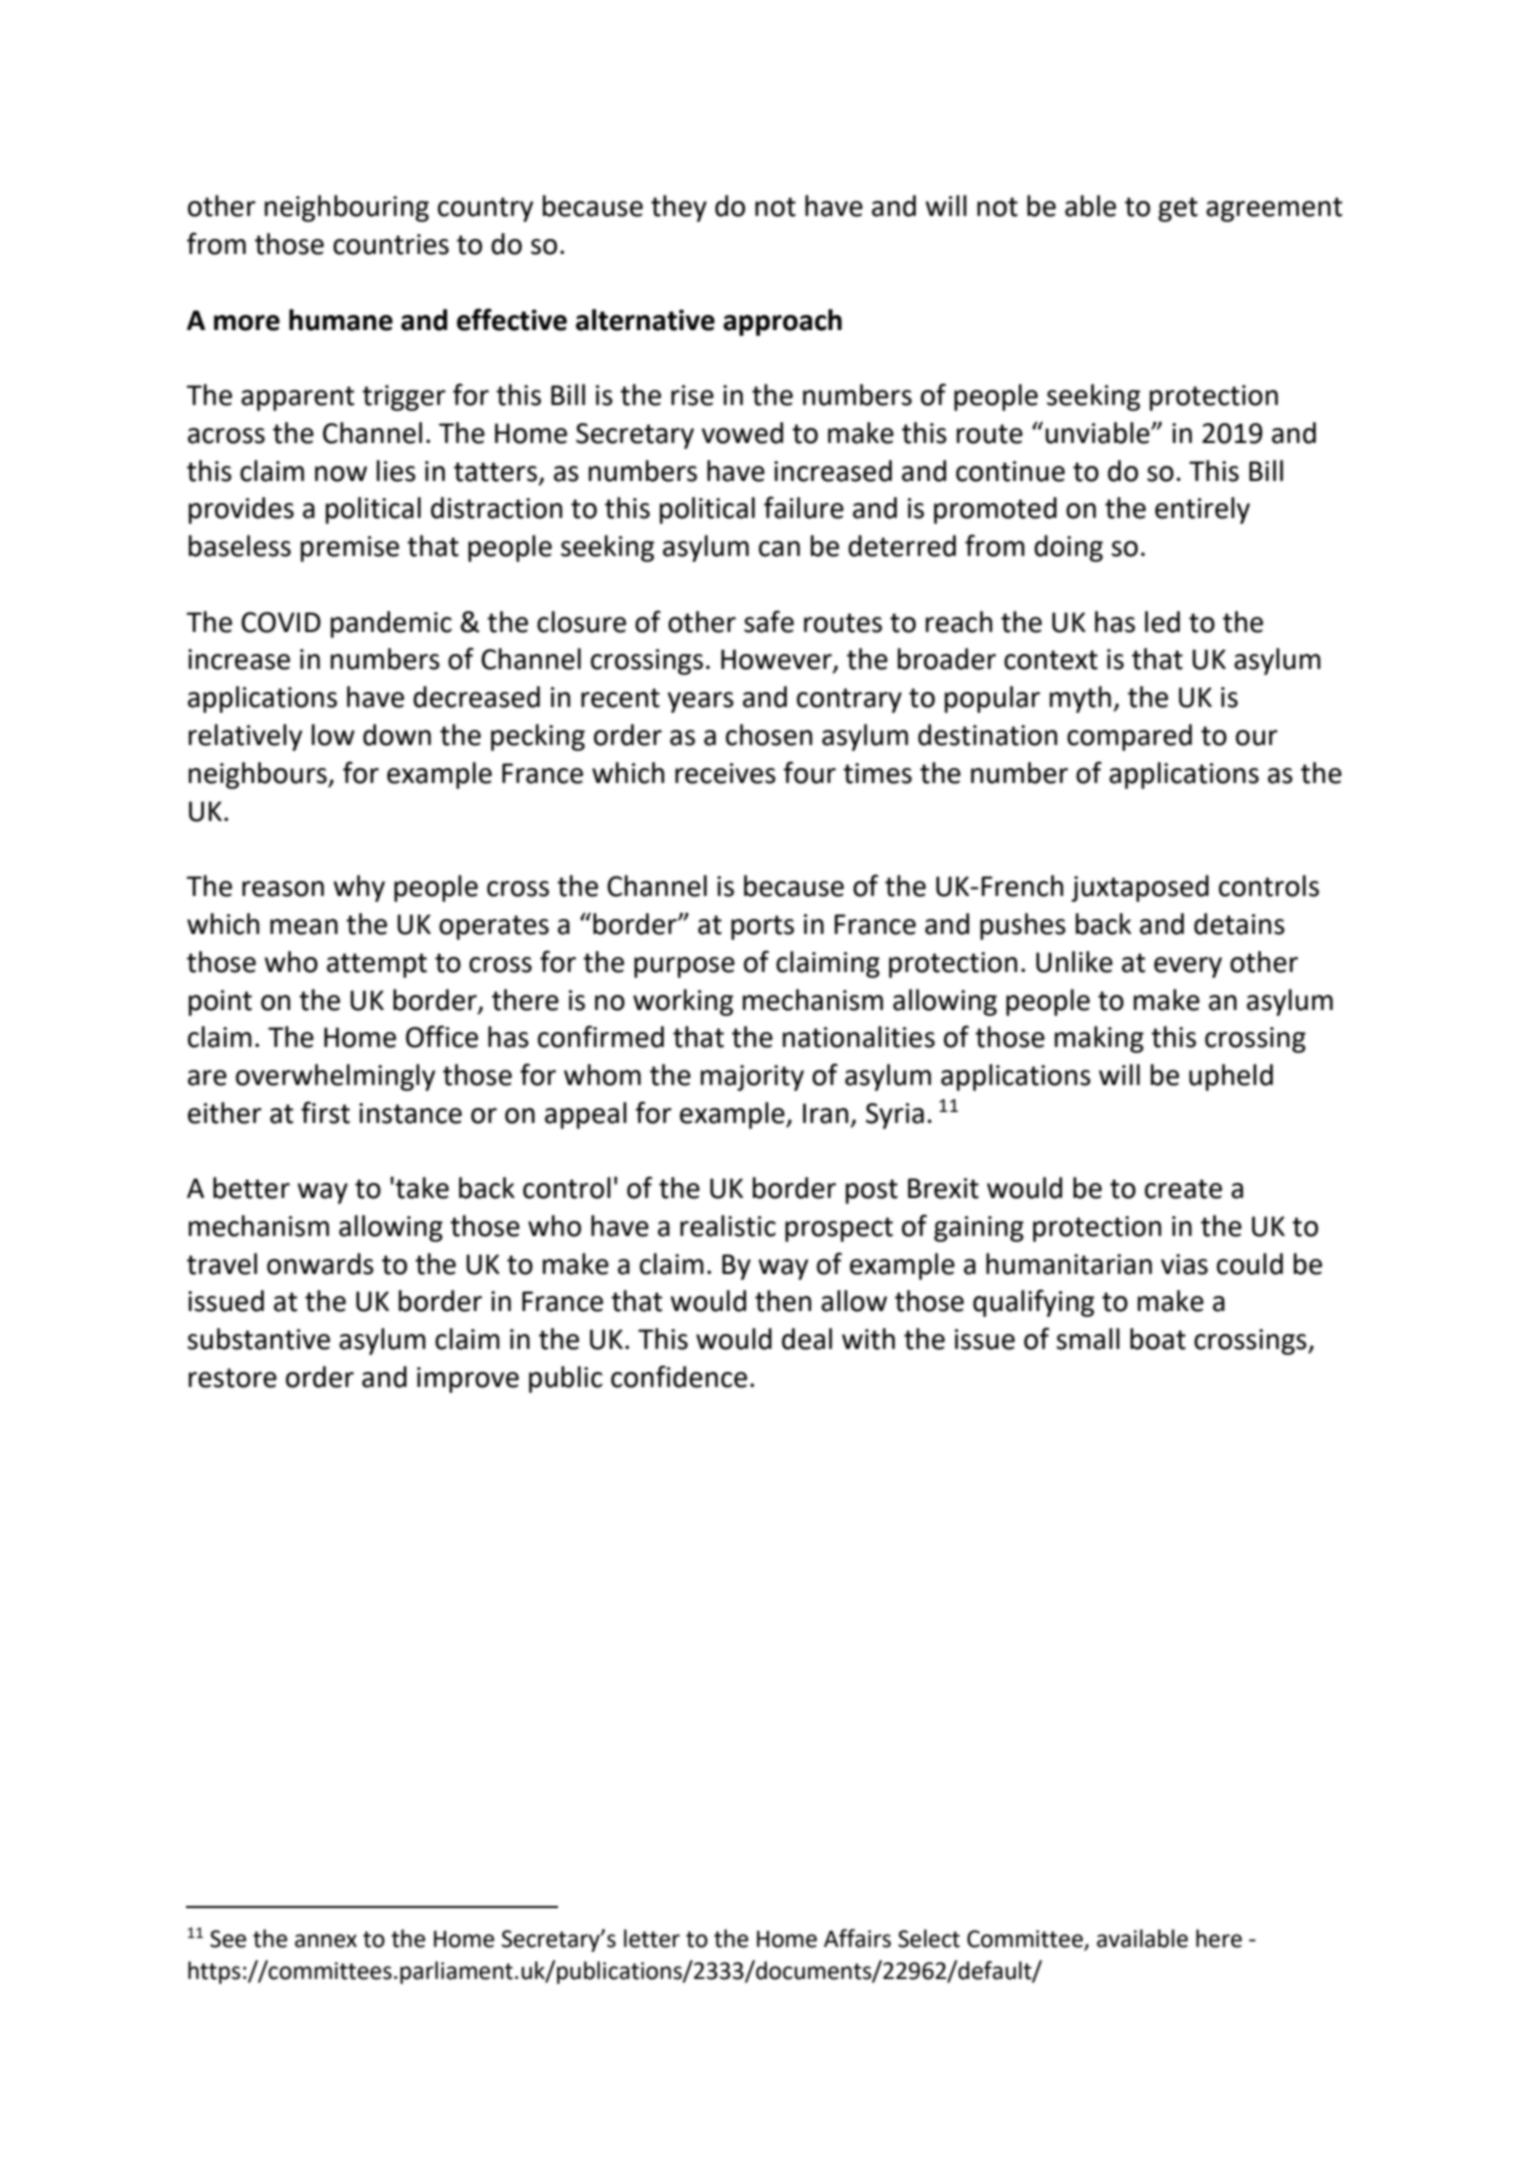 Image resolution: width=1534 pixels, height=2170 pixels. What do you see at coordinates (1178, 209) in the screenshot?
I see `get` at bounding box center [1178, 209].
